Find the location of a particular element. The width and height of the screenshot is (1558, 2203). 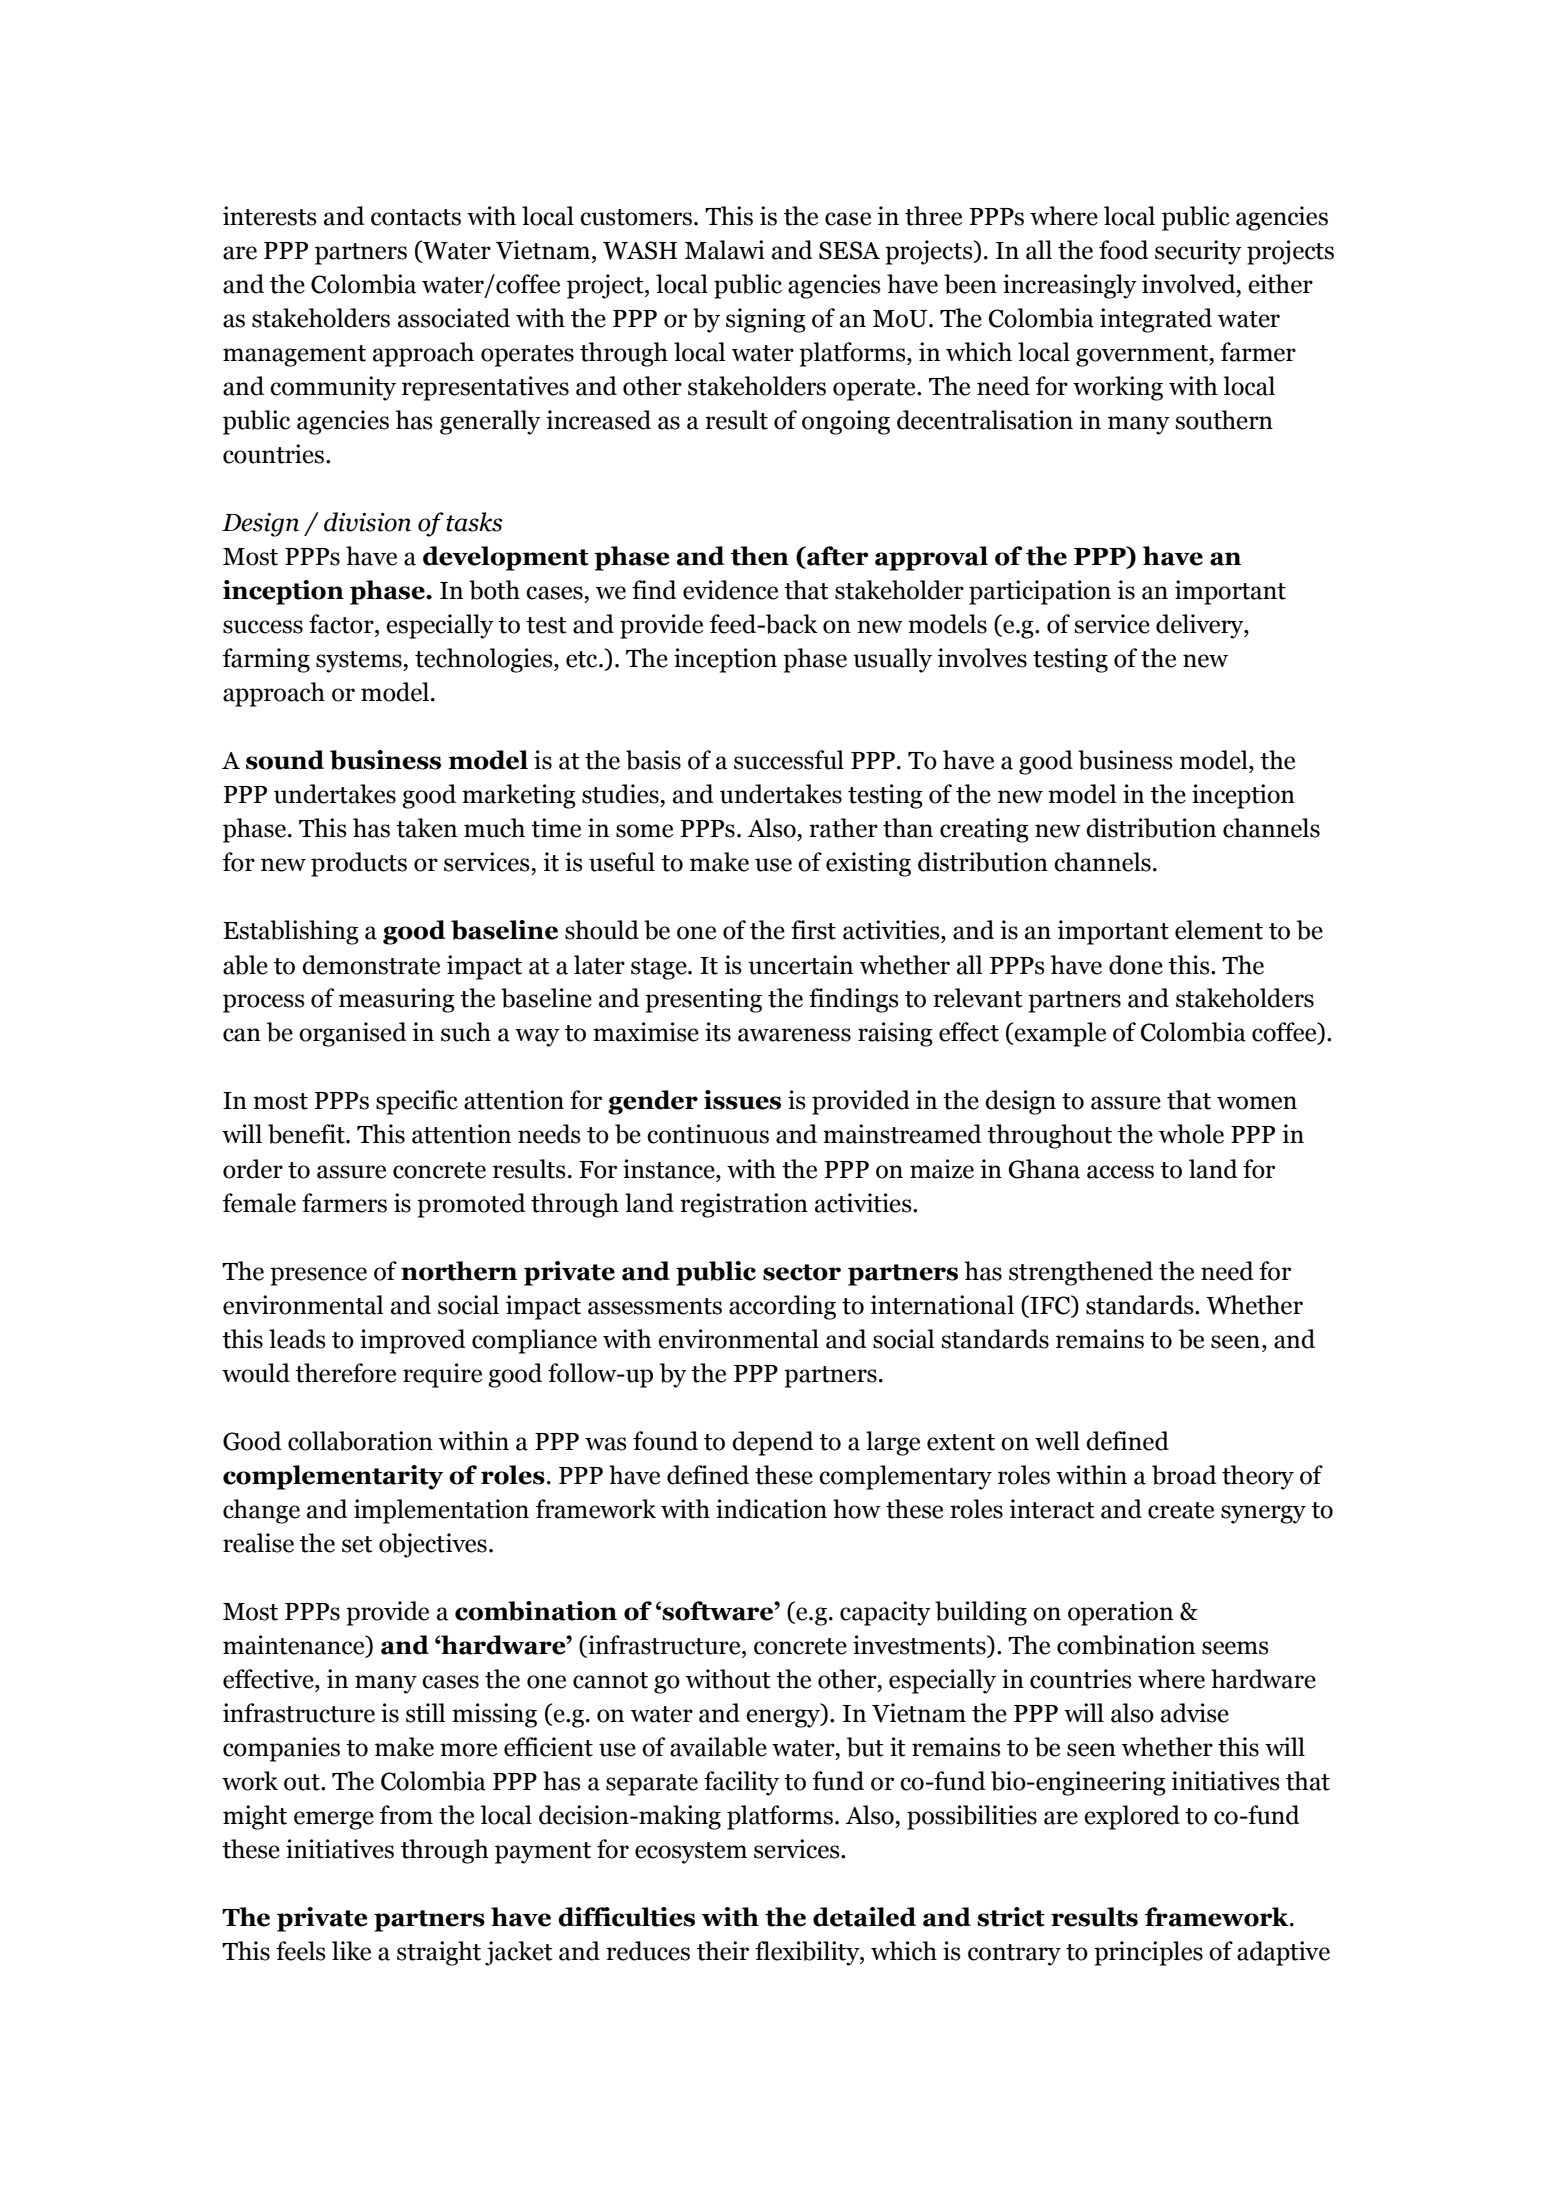

like is located at coordinates (351, 1951).
